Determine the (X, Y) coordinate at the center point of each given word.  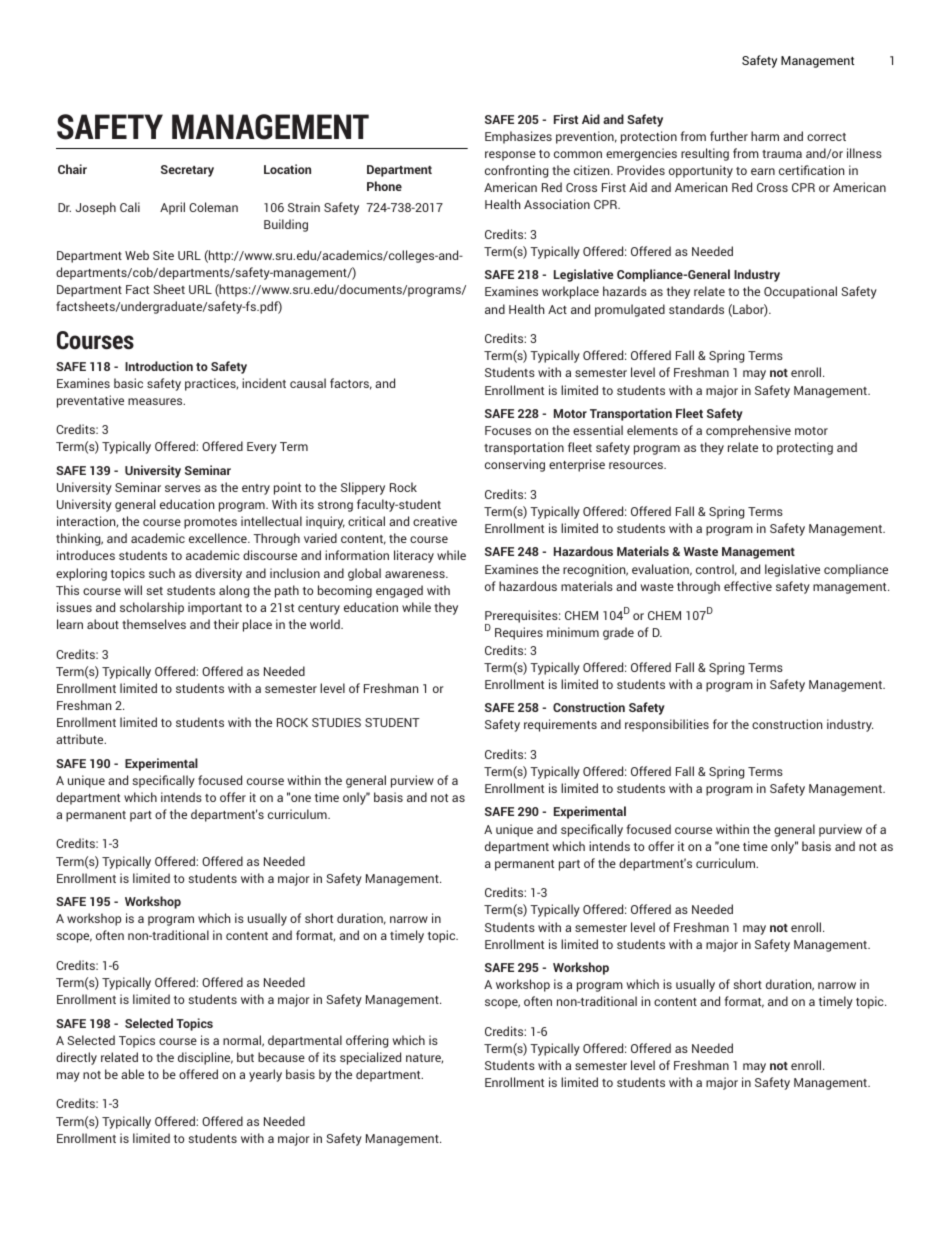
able (132, 1074)
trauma (782, 154)
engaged (399, 591)
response (510, 156)
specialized (370, 1058)
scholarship (152, 608)
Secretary (187, 171)
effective (748, 586)
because (281, 1057)
